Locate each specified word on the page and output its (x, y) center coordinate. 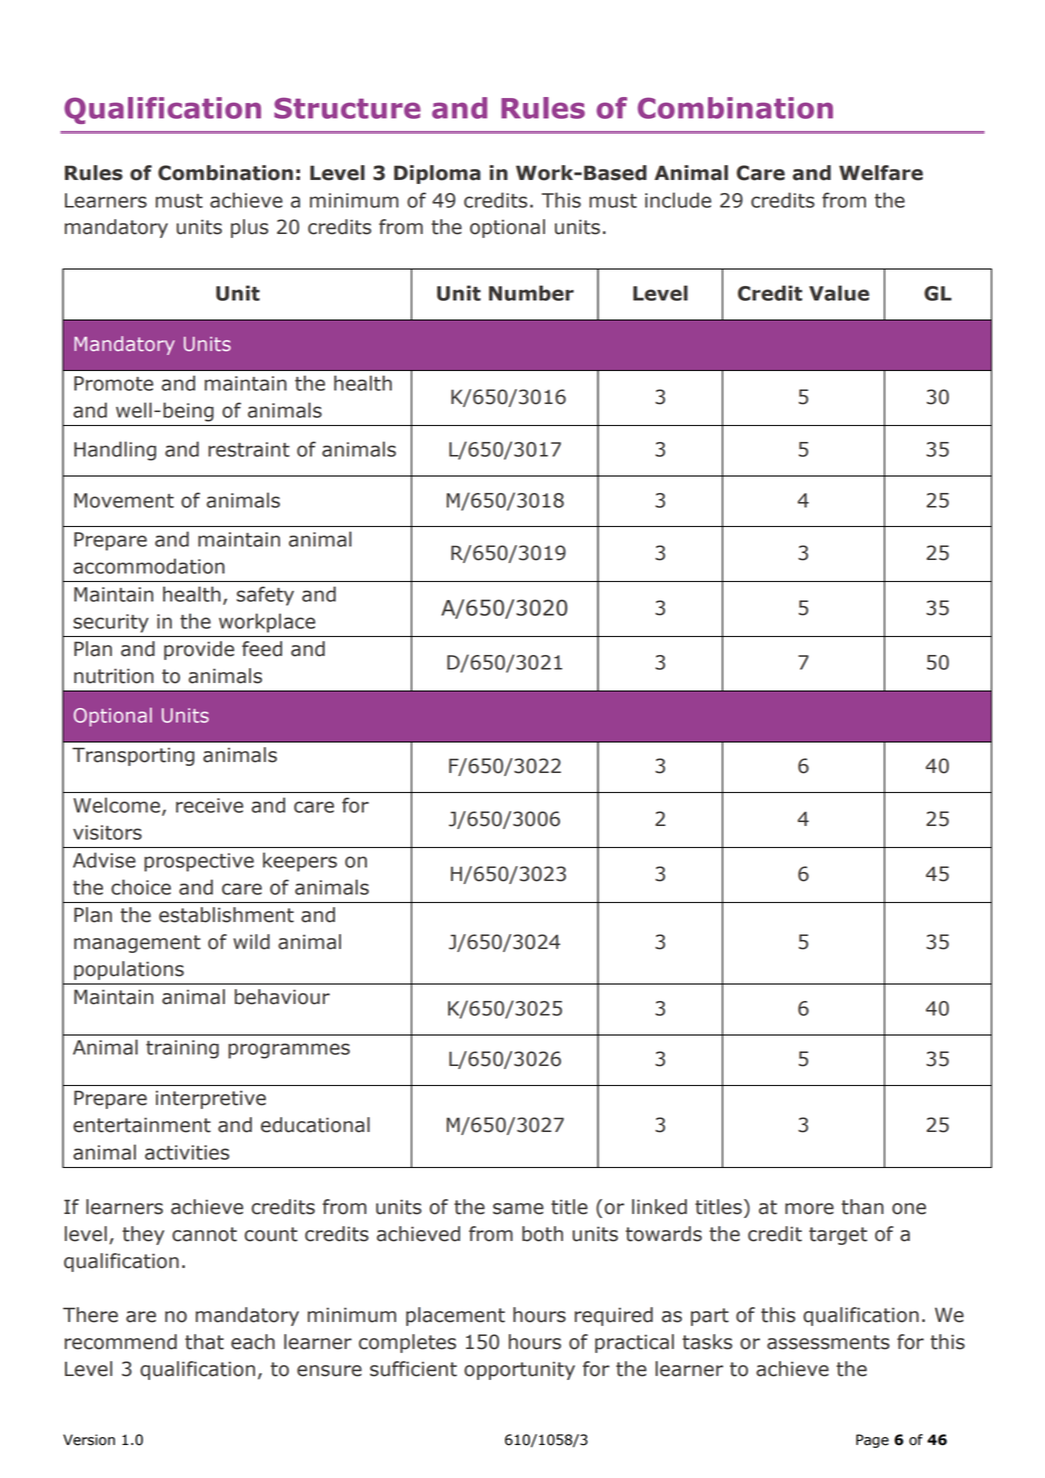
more (809, 1209)
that (204, 1342)
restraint (249, 449)
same (518, 1209)
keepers (300, 862)
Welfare (881, 173)
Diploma (437, 174)
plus (249, 228)
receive (209, 805)
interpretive (211, 1099)
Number (531, 293)
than (862, 1207)
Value (839, 293)
